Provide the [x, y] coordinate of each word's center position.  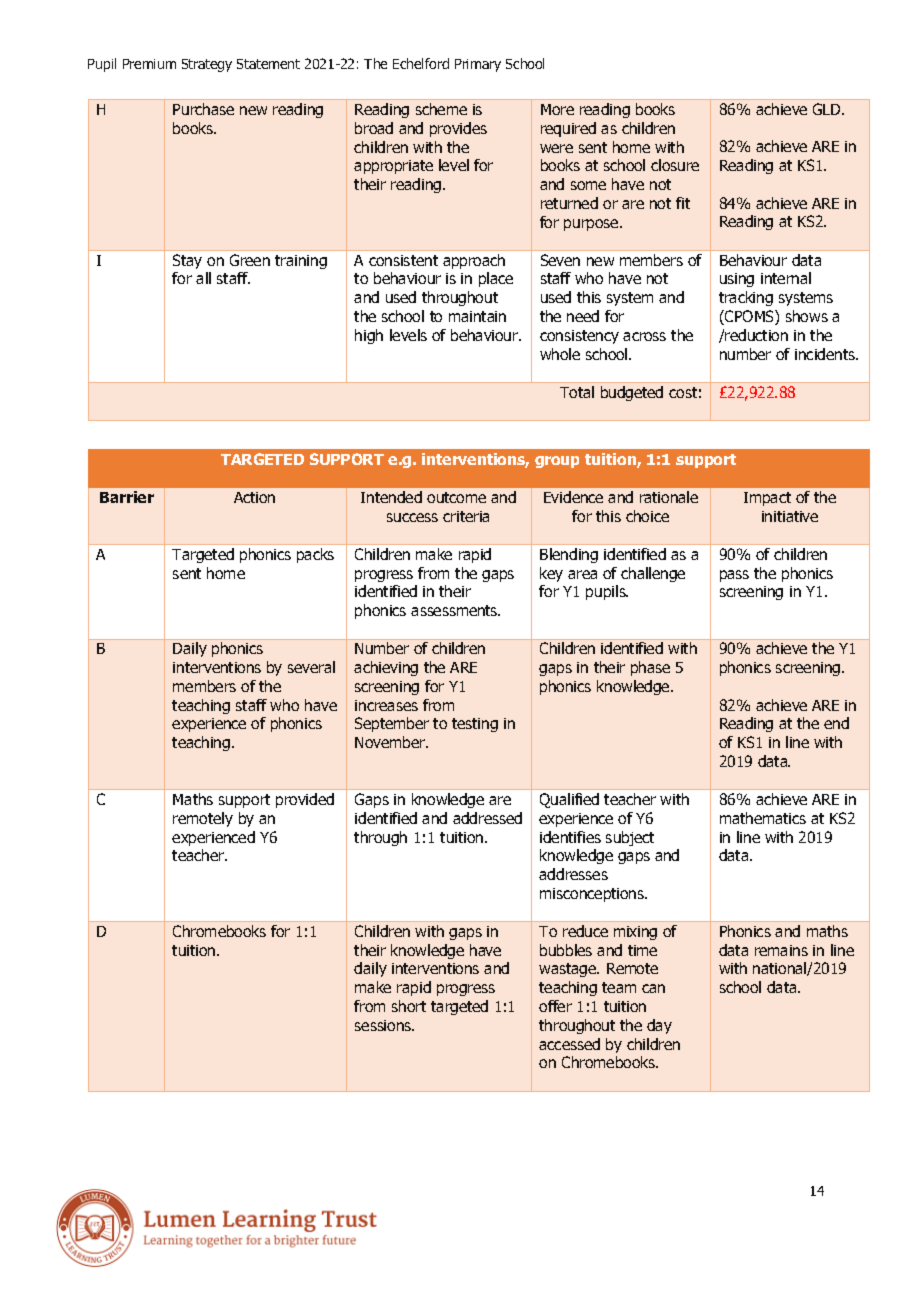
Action [254, 497]
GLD [828, 109]
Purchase [203, 109]
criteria [466, 516]
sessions [384, 1025]
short [409, 1006]
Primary [478, 65]
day [659, 1026]
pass [734, 576]
